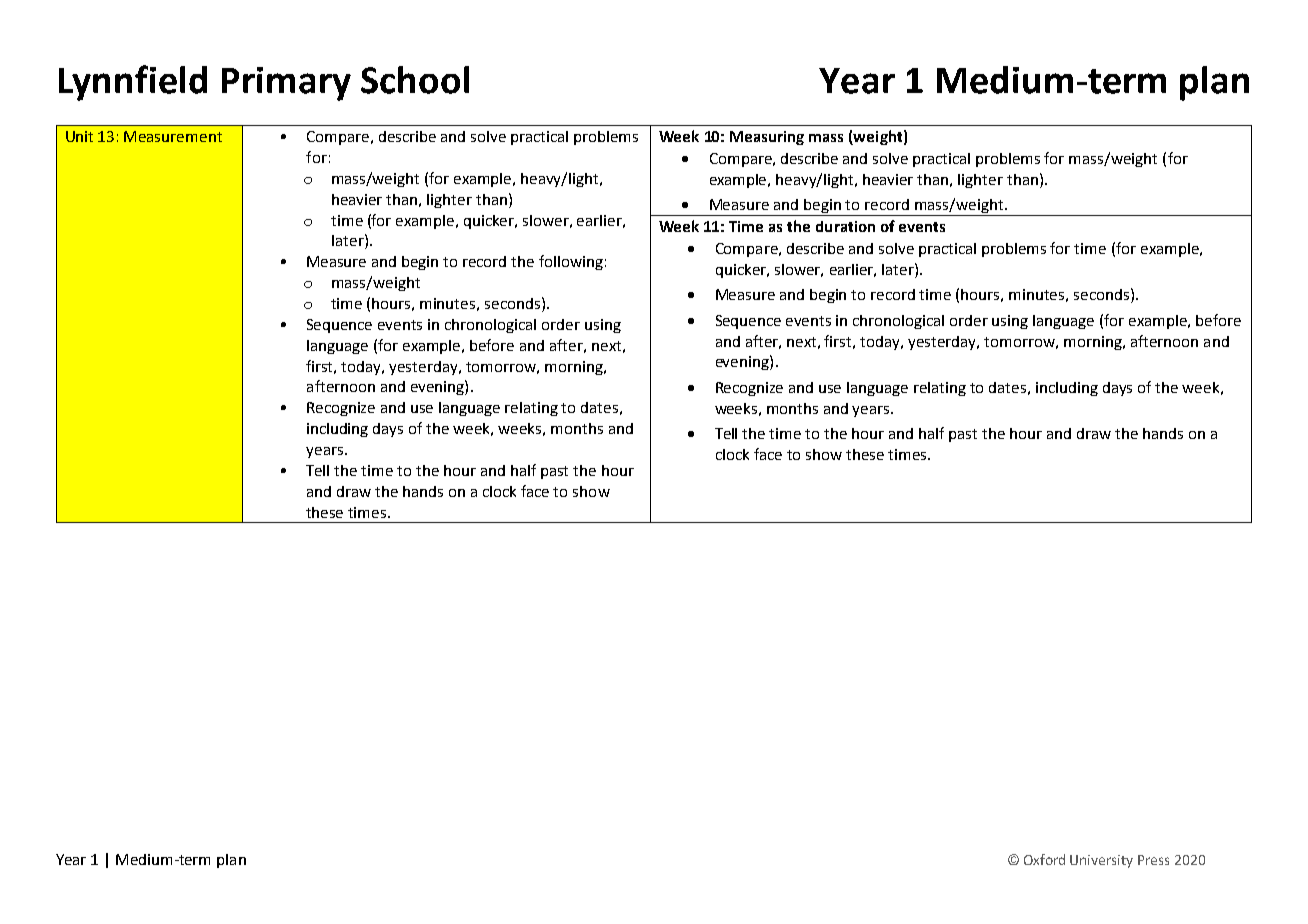  I want to click on duration, so click(845, 226).
